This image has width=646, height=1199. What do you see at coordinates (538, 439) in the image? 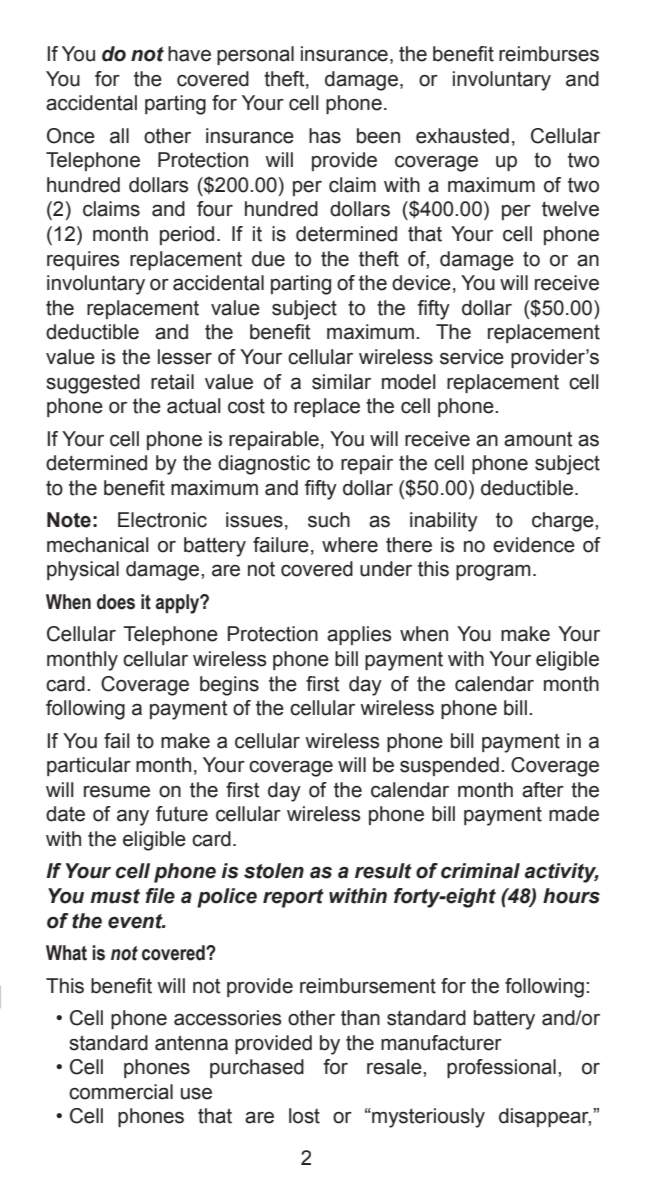
I see `amount` at bounding box center [538, 439].
